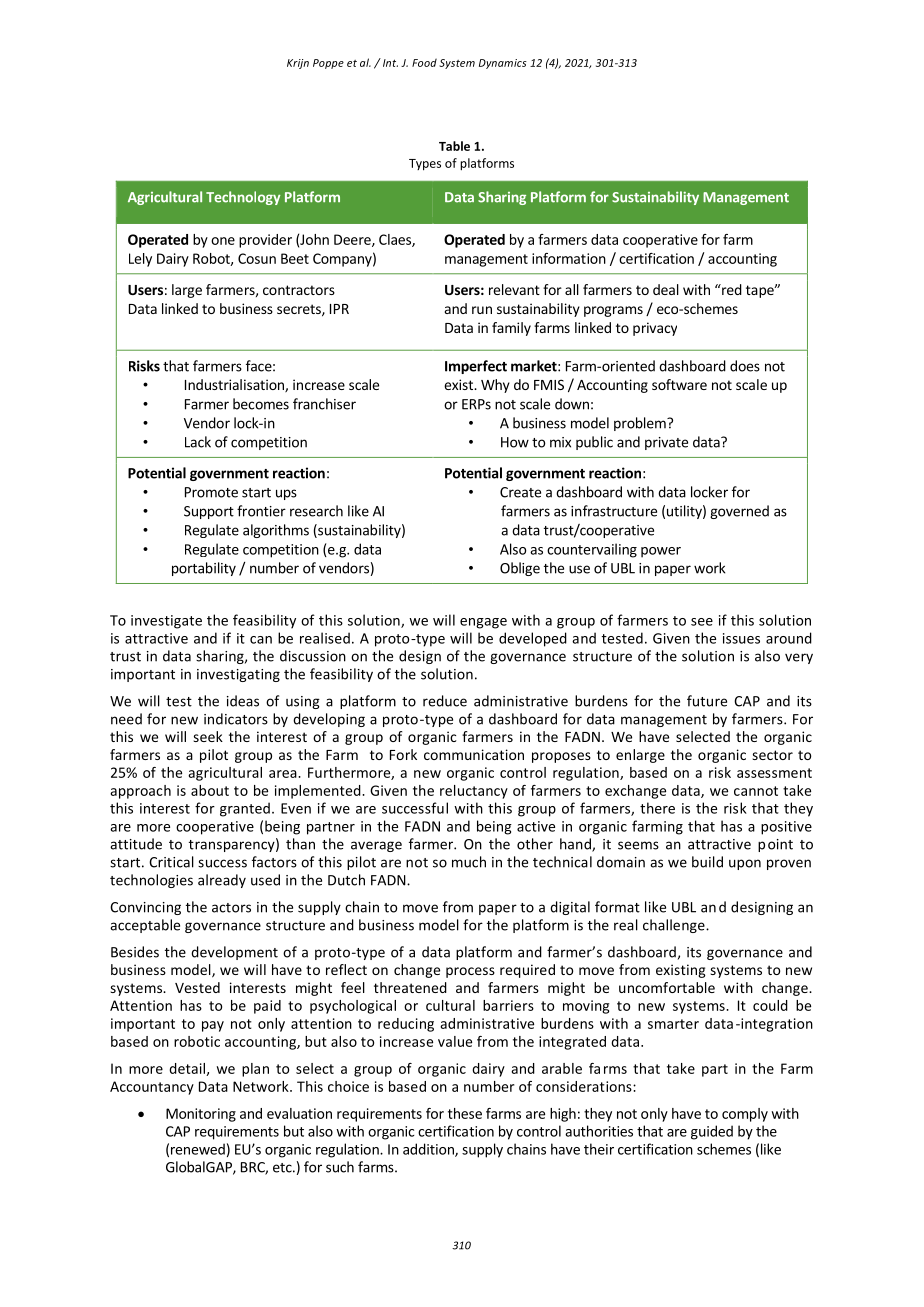 Image resolution: width=924 pixels, height=1307 pixels. What do you see at coordinates (483, 623) in the screenshot?
I see `engage` at bounding box center [483, 623].
